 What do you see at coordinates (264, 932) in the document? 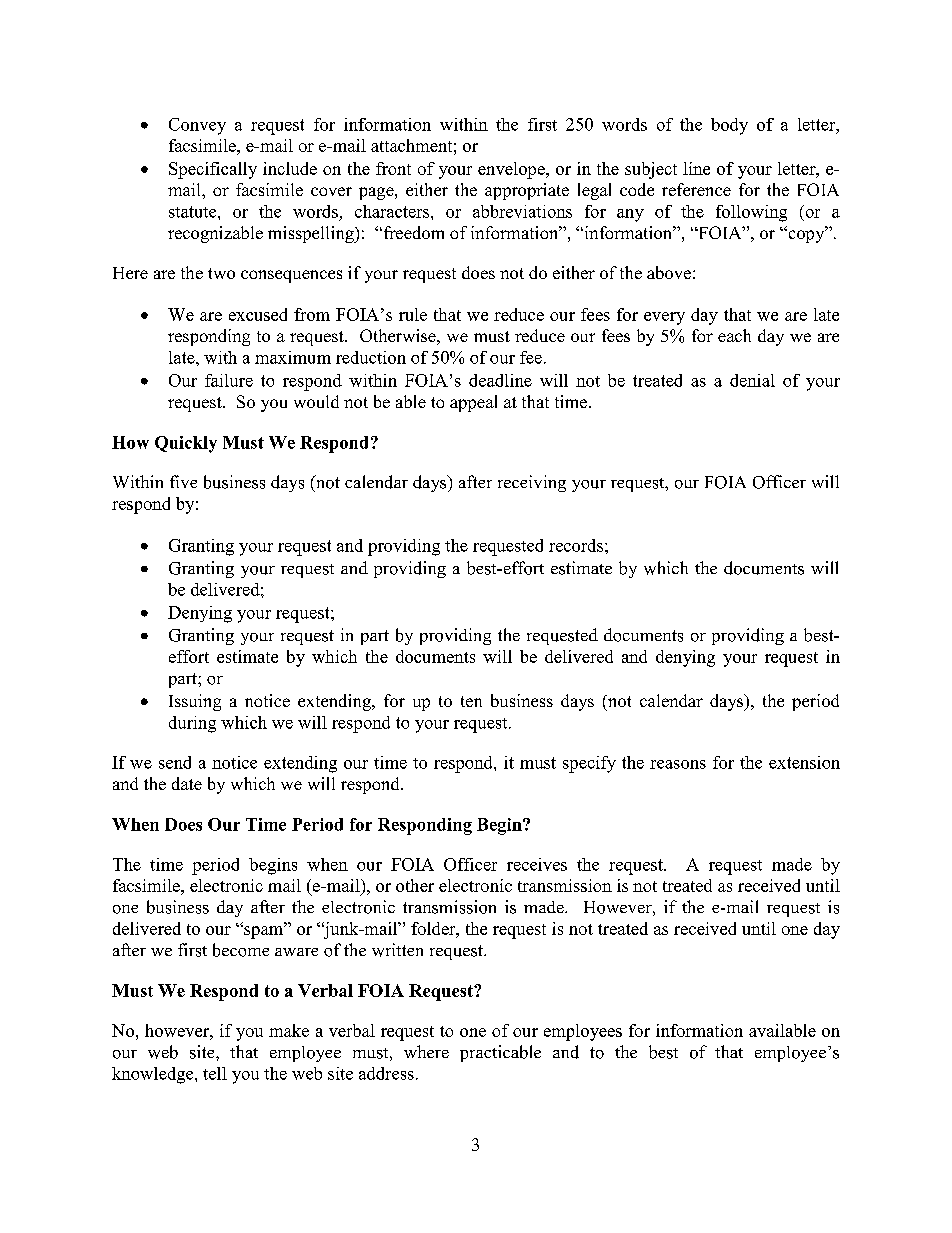
I see `spam` at bounding box center [264, 932].
